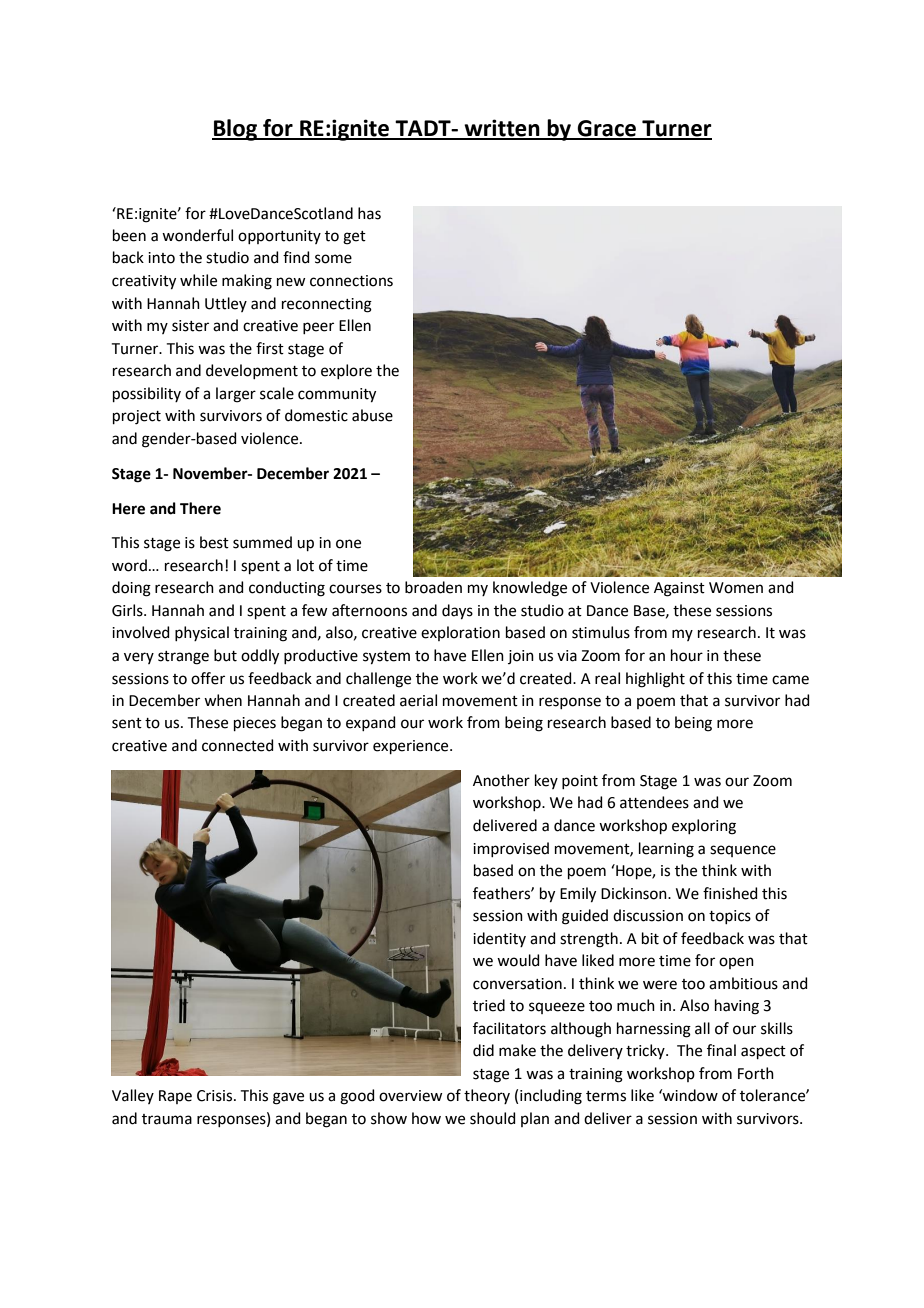  What do you see at coordinates (369, 213) in the screenshot?
I see `has` at bounding box center [369, 213].
